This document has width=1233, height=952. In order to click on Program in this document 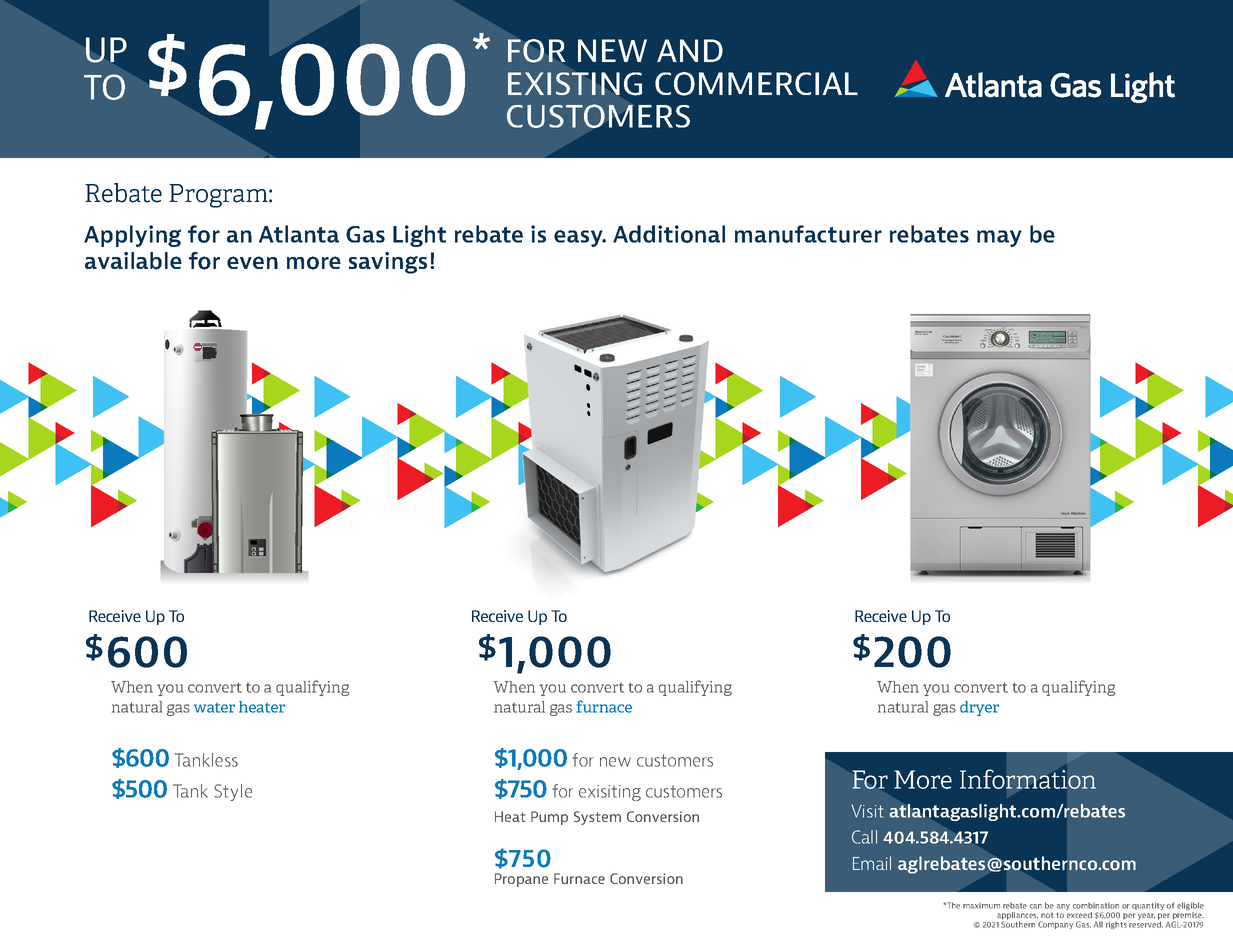, I will do `click(219, 196)`.
